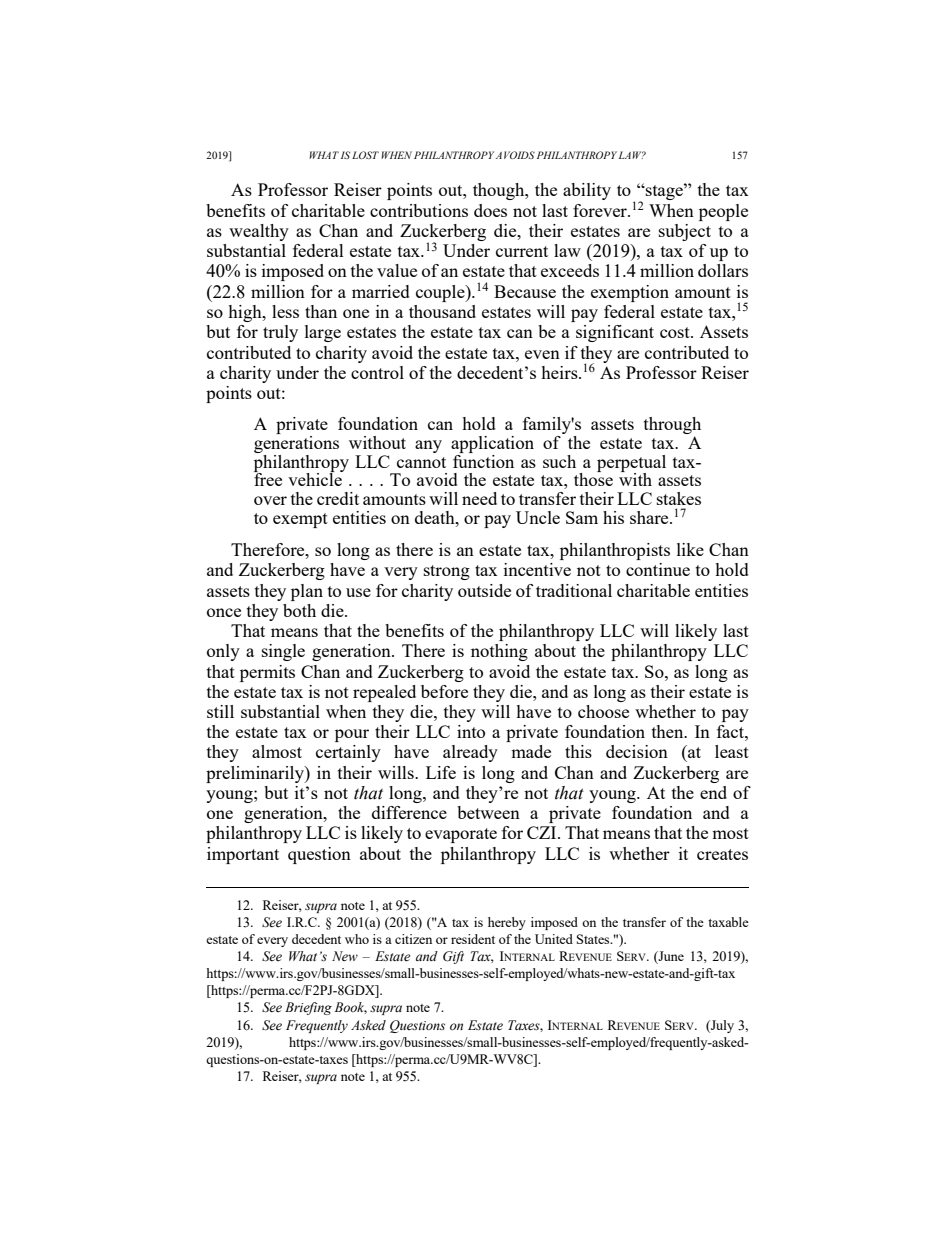 The height and width of the document is (1233, 952). I want to click on Briefing, so click(308, 1008).
